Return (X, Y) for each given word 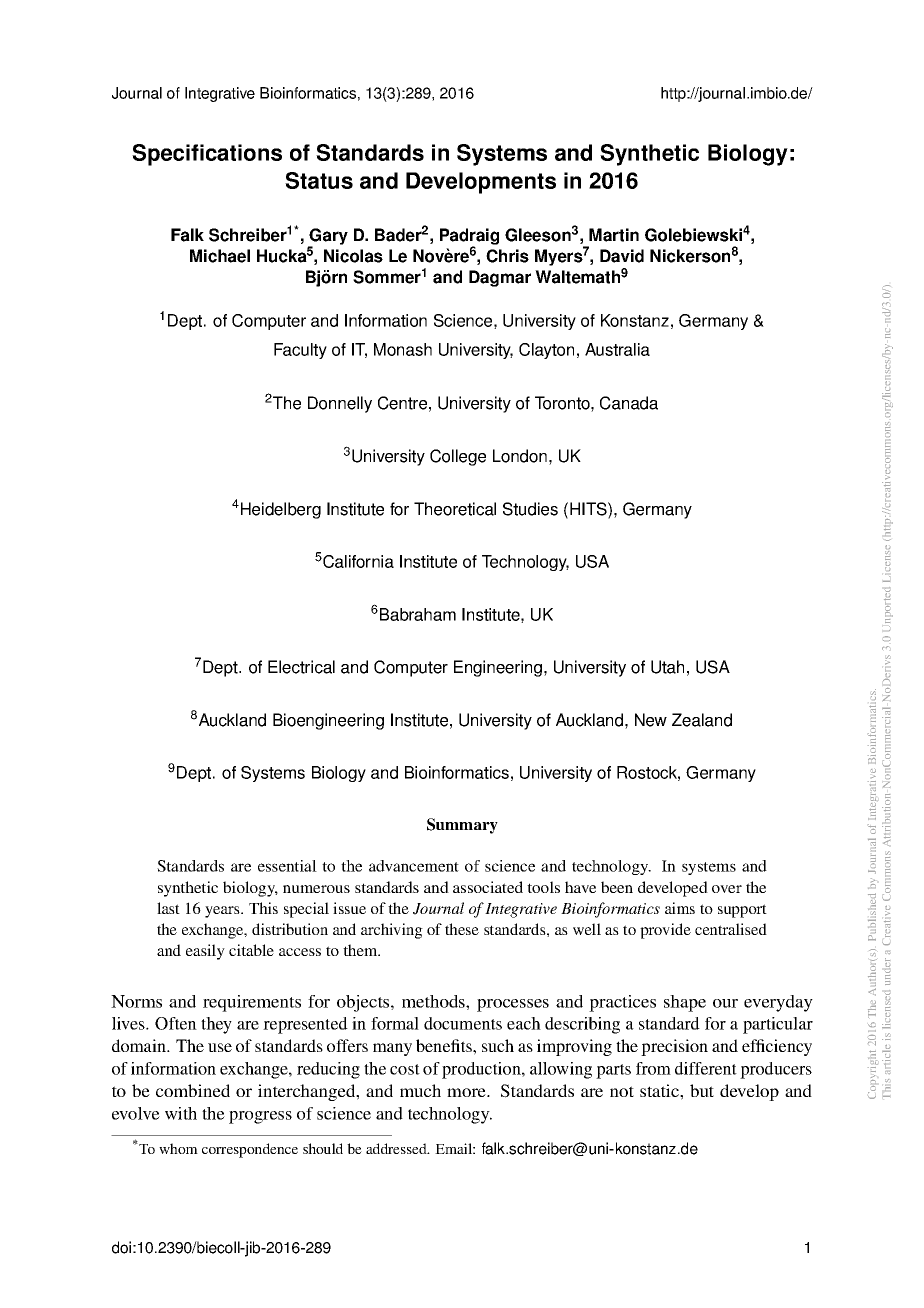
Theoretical (455, 509)
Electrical (301, 667)
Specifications (207, 155)
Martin (614, 235)
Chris (507, 256)
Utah (667, 667)
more (467, 1092)
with (181, 1113)
